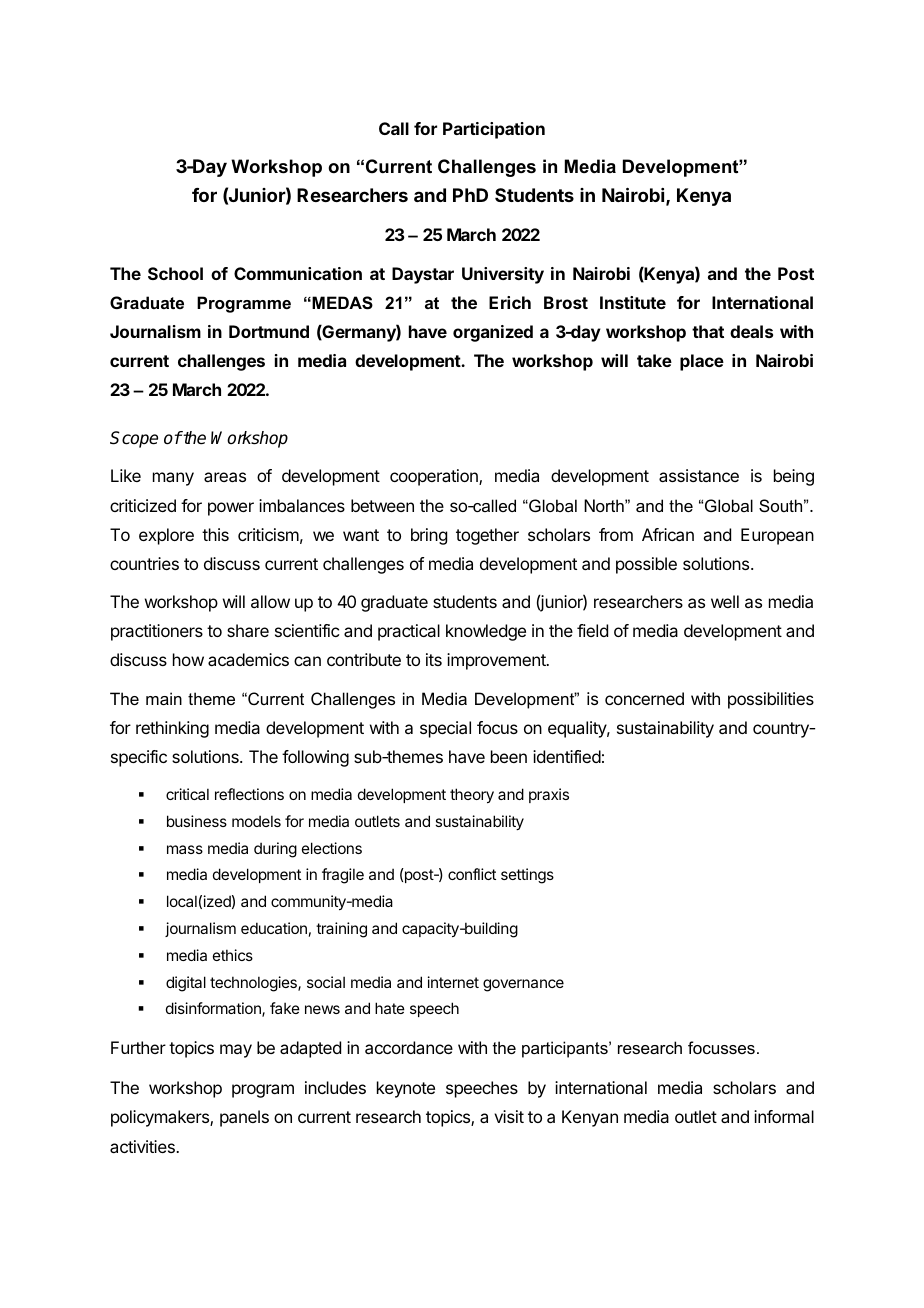  What do you see at coordinates (187, 794) in the screenshot?
I see `critical` at bounding box center [187, 794].
